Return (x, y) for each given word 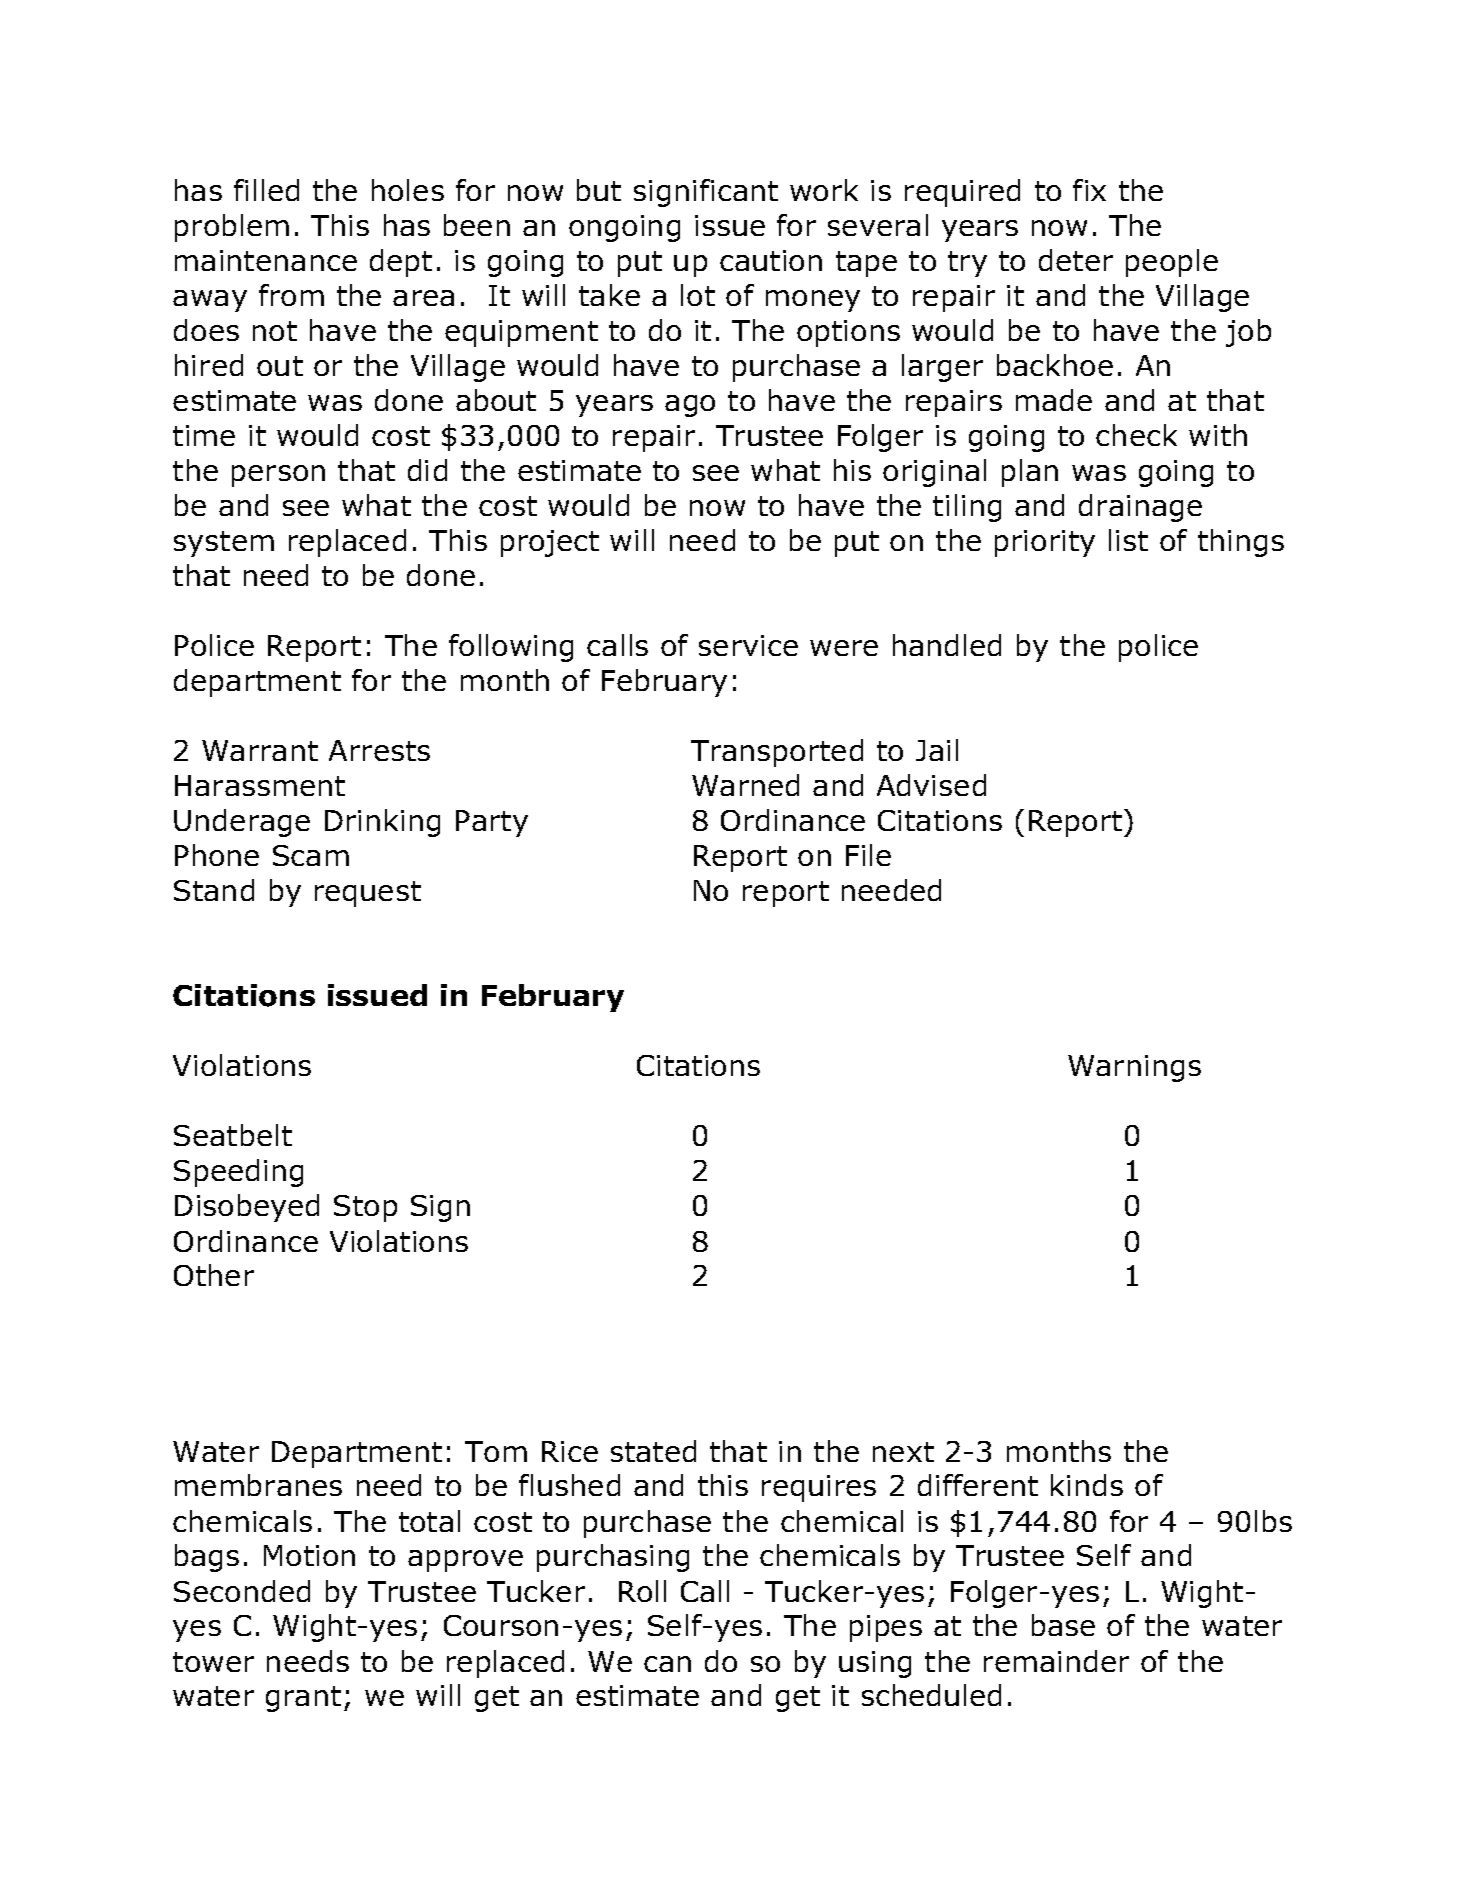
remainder (1056, 1661)
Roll (642, 1591)
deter (1076, 260)
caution (771, 260)
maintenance (266, 260)
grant (303, 1699)
